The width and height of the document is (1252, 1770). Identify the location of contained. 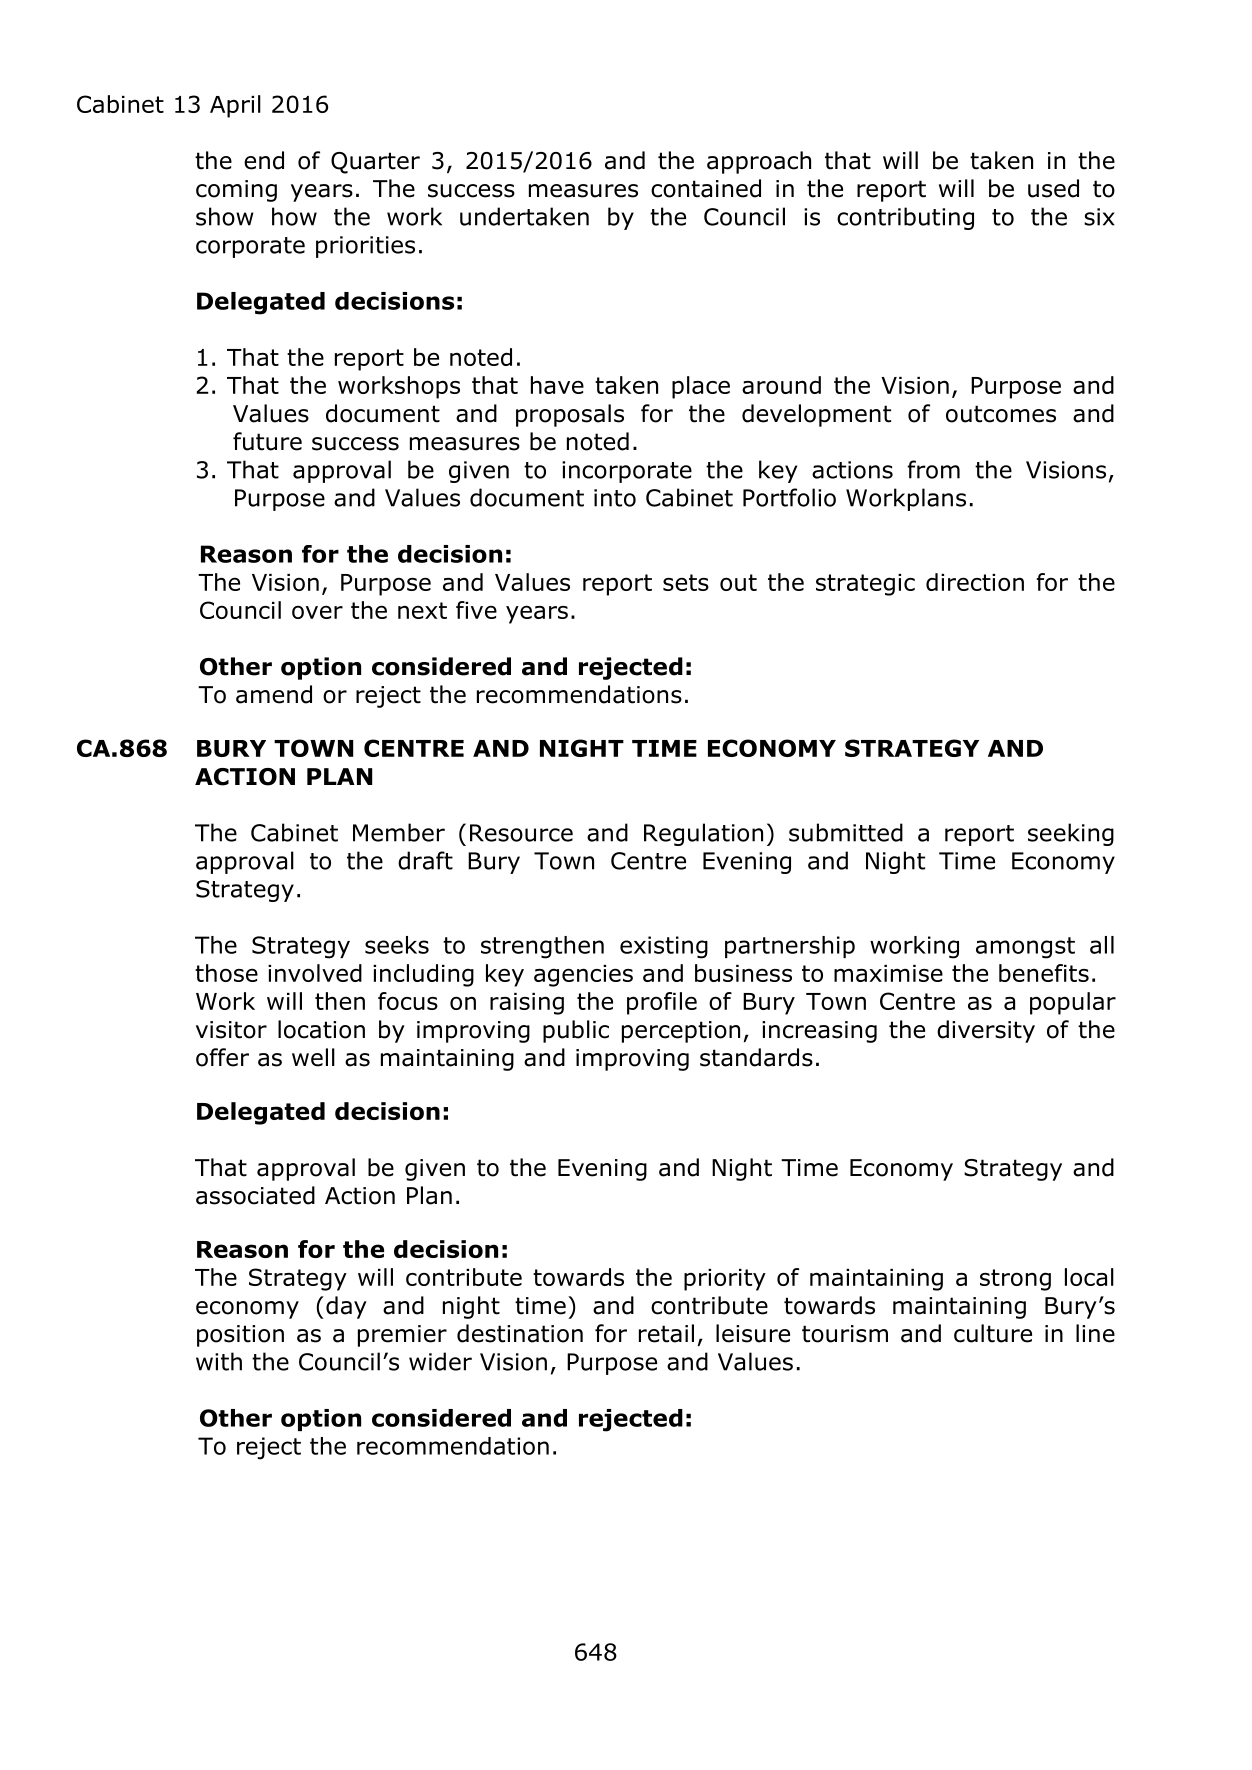
(706, 188).
